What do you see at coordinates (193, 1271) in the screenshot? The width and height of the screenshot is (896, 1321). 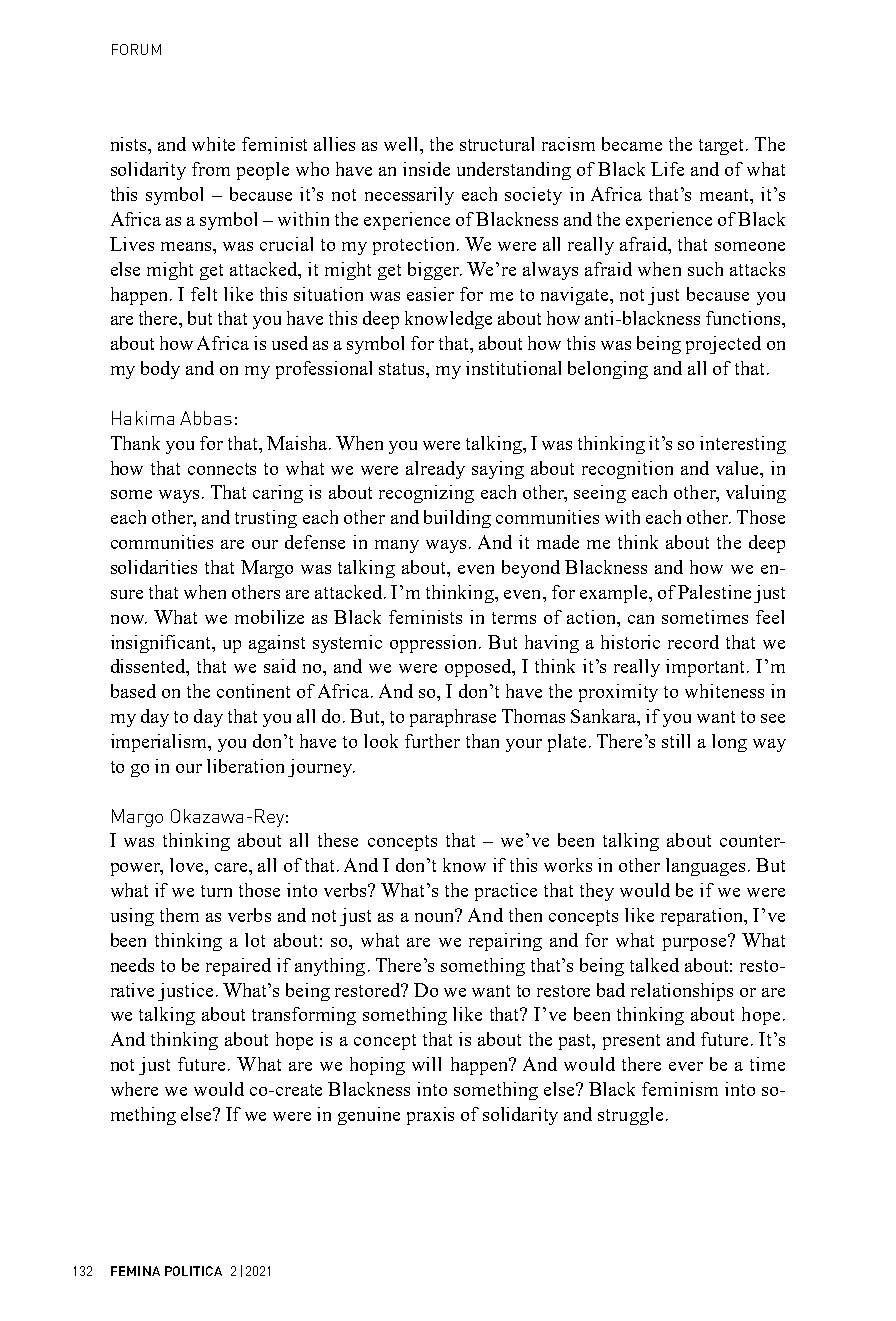 I see `POLITICA` at bounding box center [193, 1271].
